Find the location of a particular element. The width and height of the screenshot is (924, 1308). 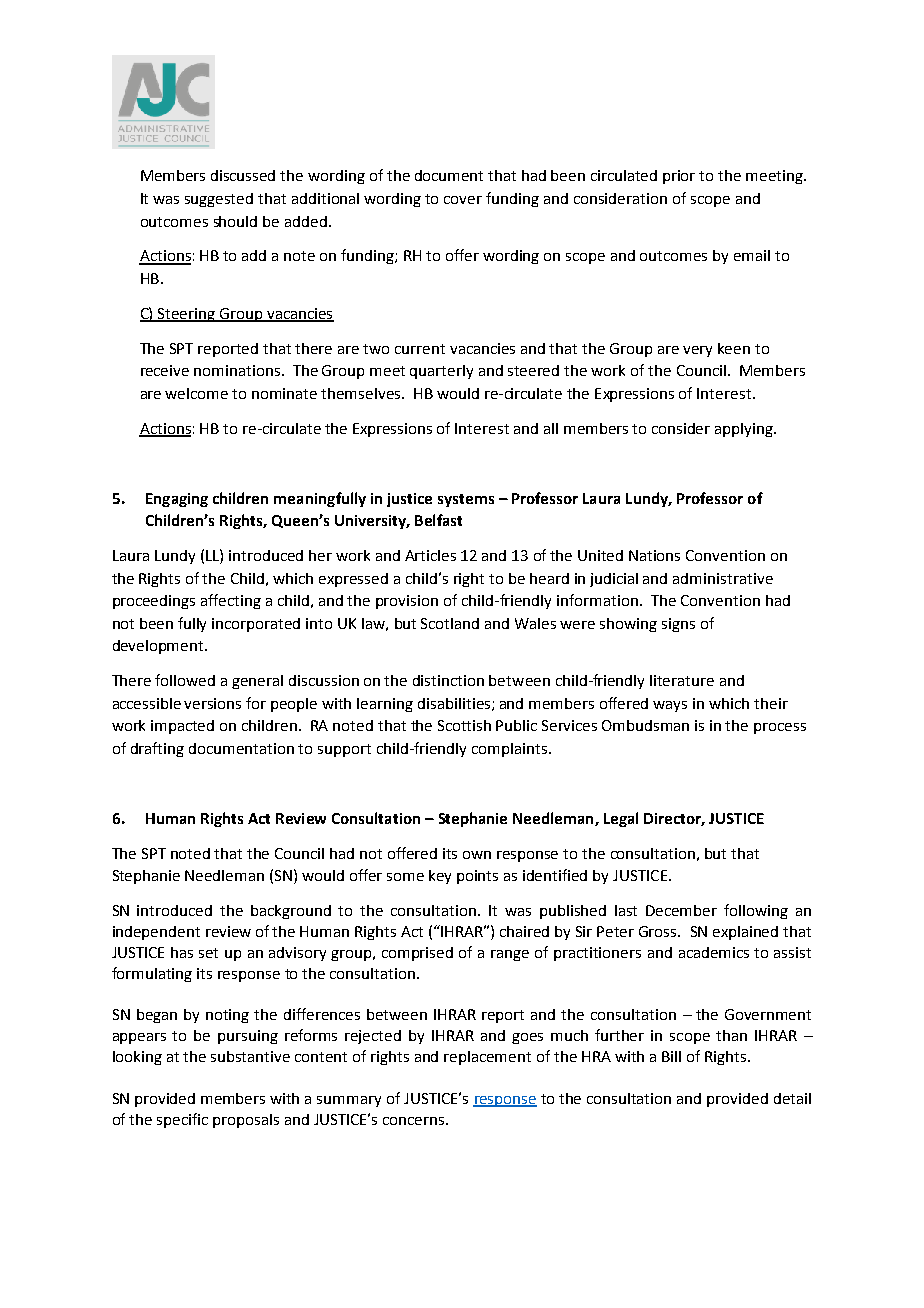

systems is located at coordinates (466, 500).
